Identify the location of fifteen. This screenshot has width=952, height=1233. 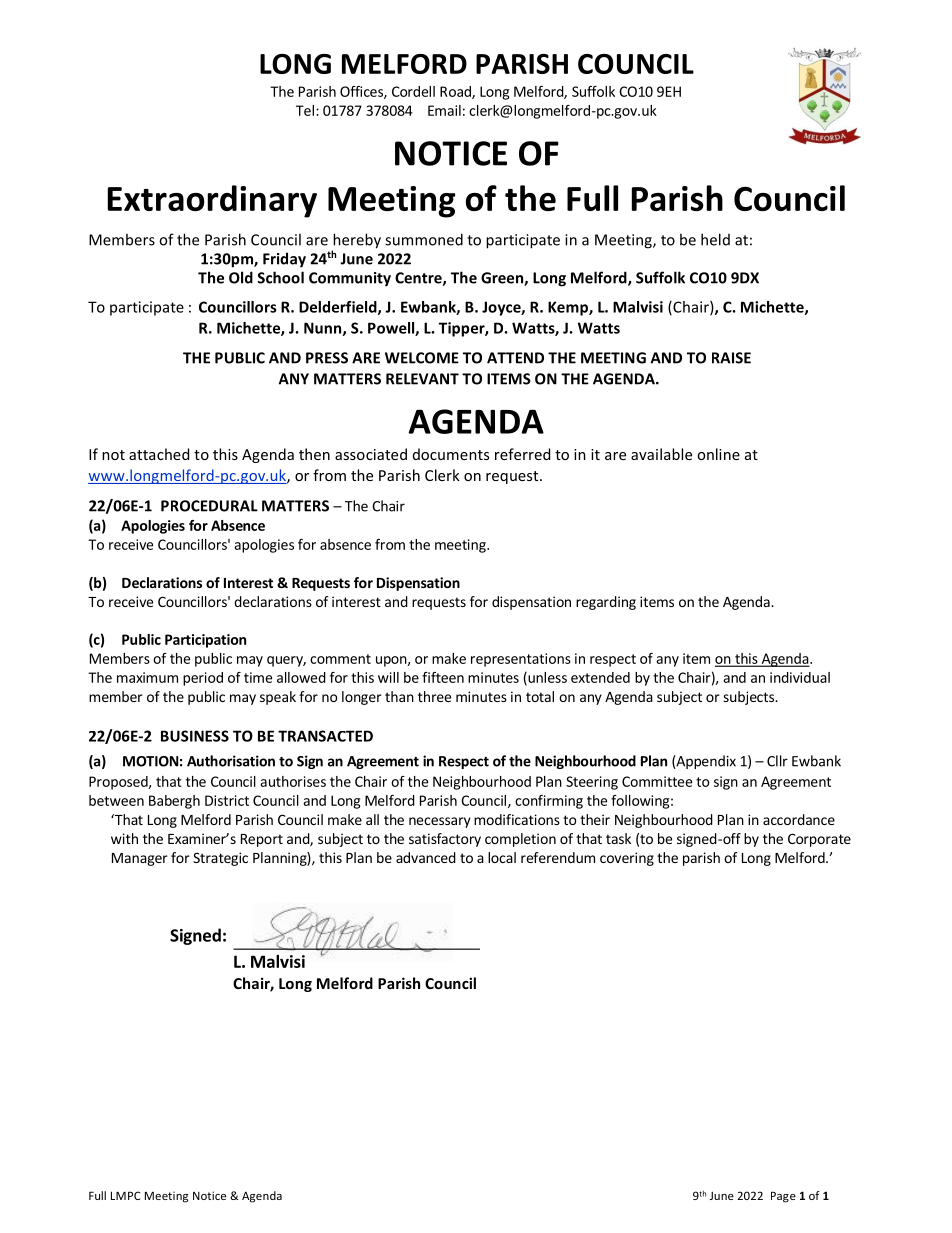
(443, 677).
